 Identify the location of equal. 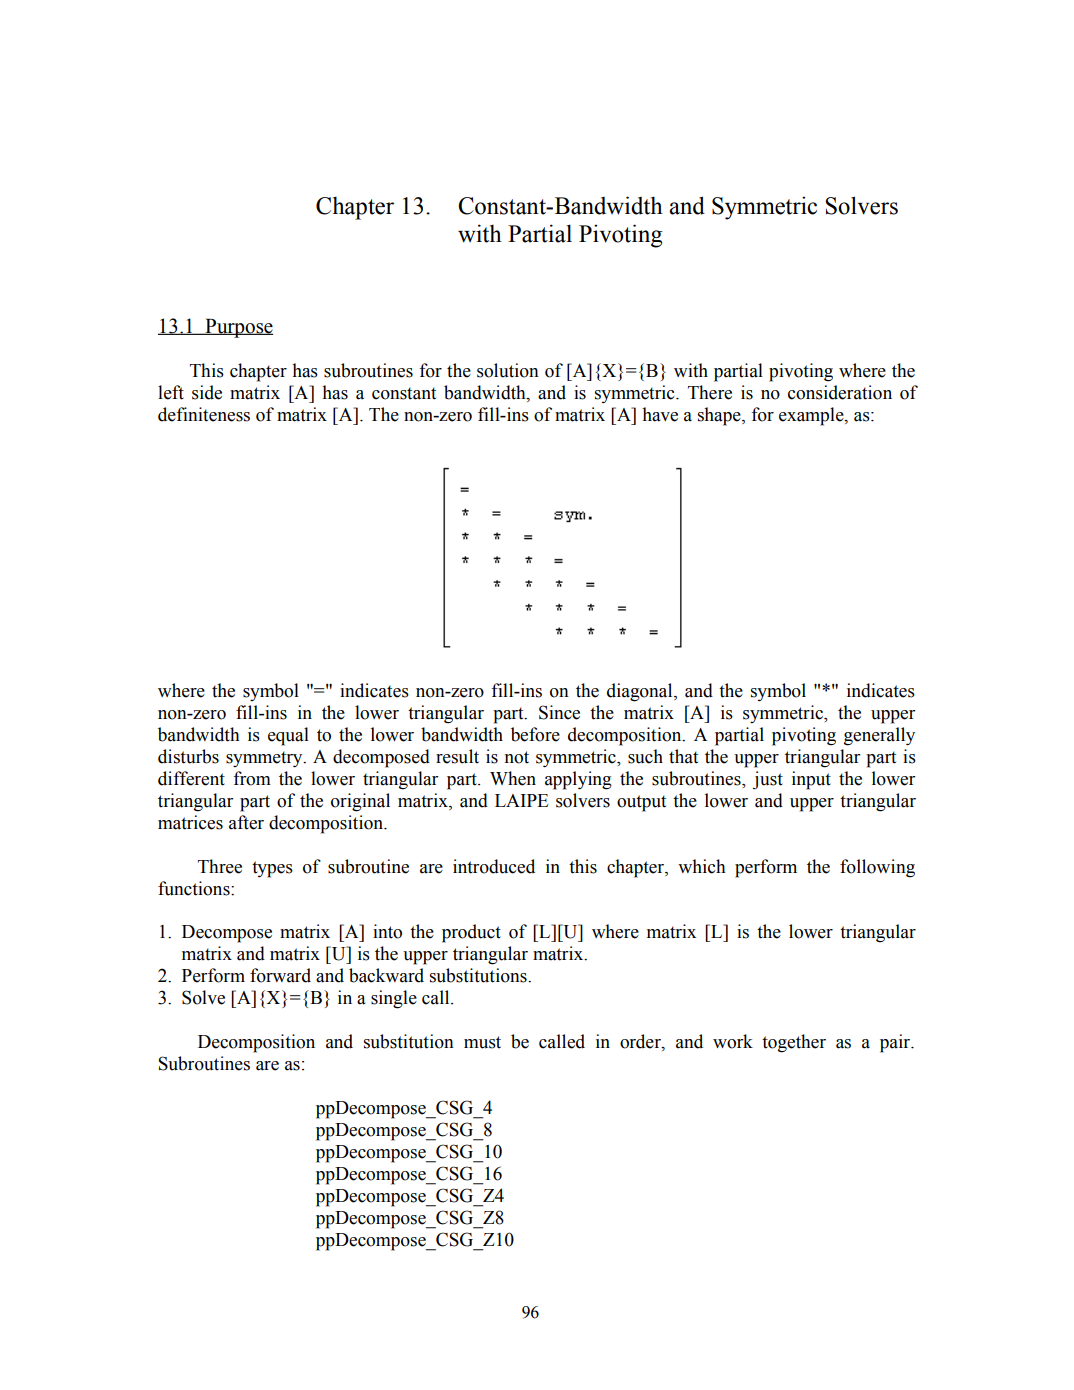
(288, 736).
